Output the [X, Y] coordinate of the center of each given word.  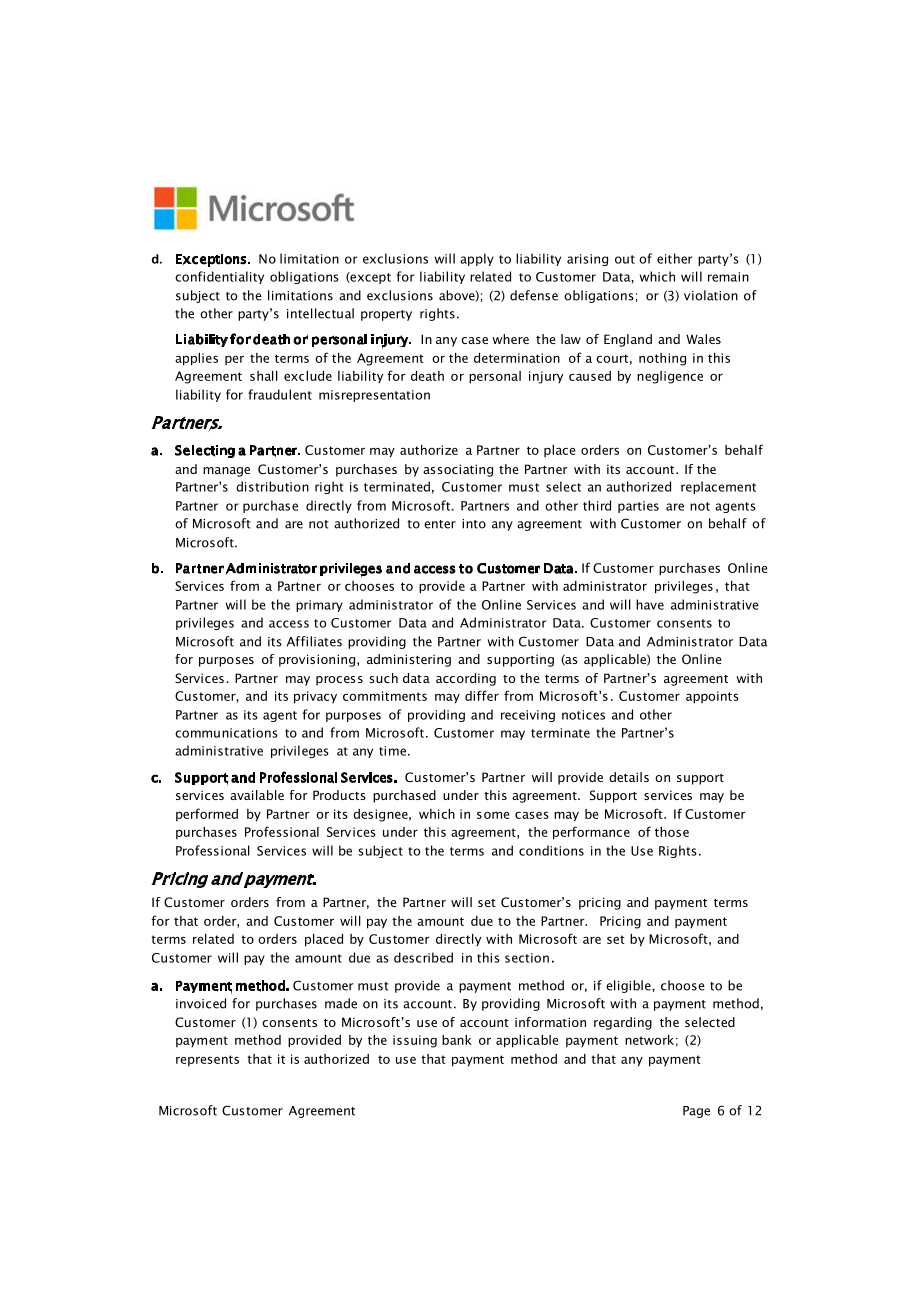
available [257, 795]
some [493, 815]
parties [638, 507]
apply [477, 259]
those [672, 832]
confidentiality [219, 277]
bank [457, 1040]
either [674, 258]
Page [696, 1112]
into [474, 524]
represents [207, 1060]
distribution [272, 486]
